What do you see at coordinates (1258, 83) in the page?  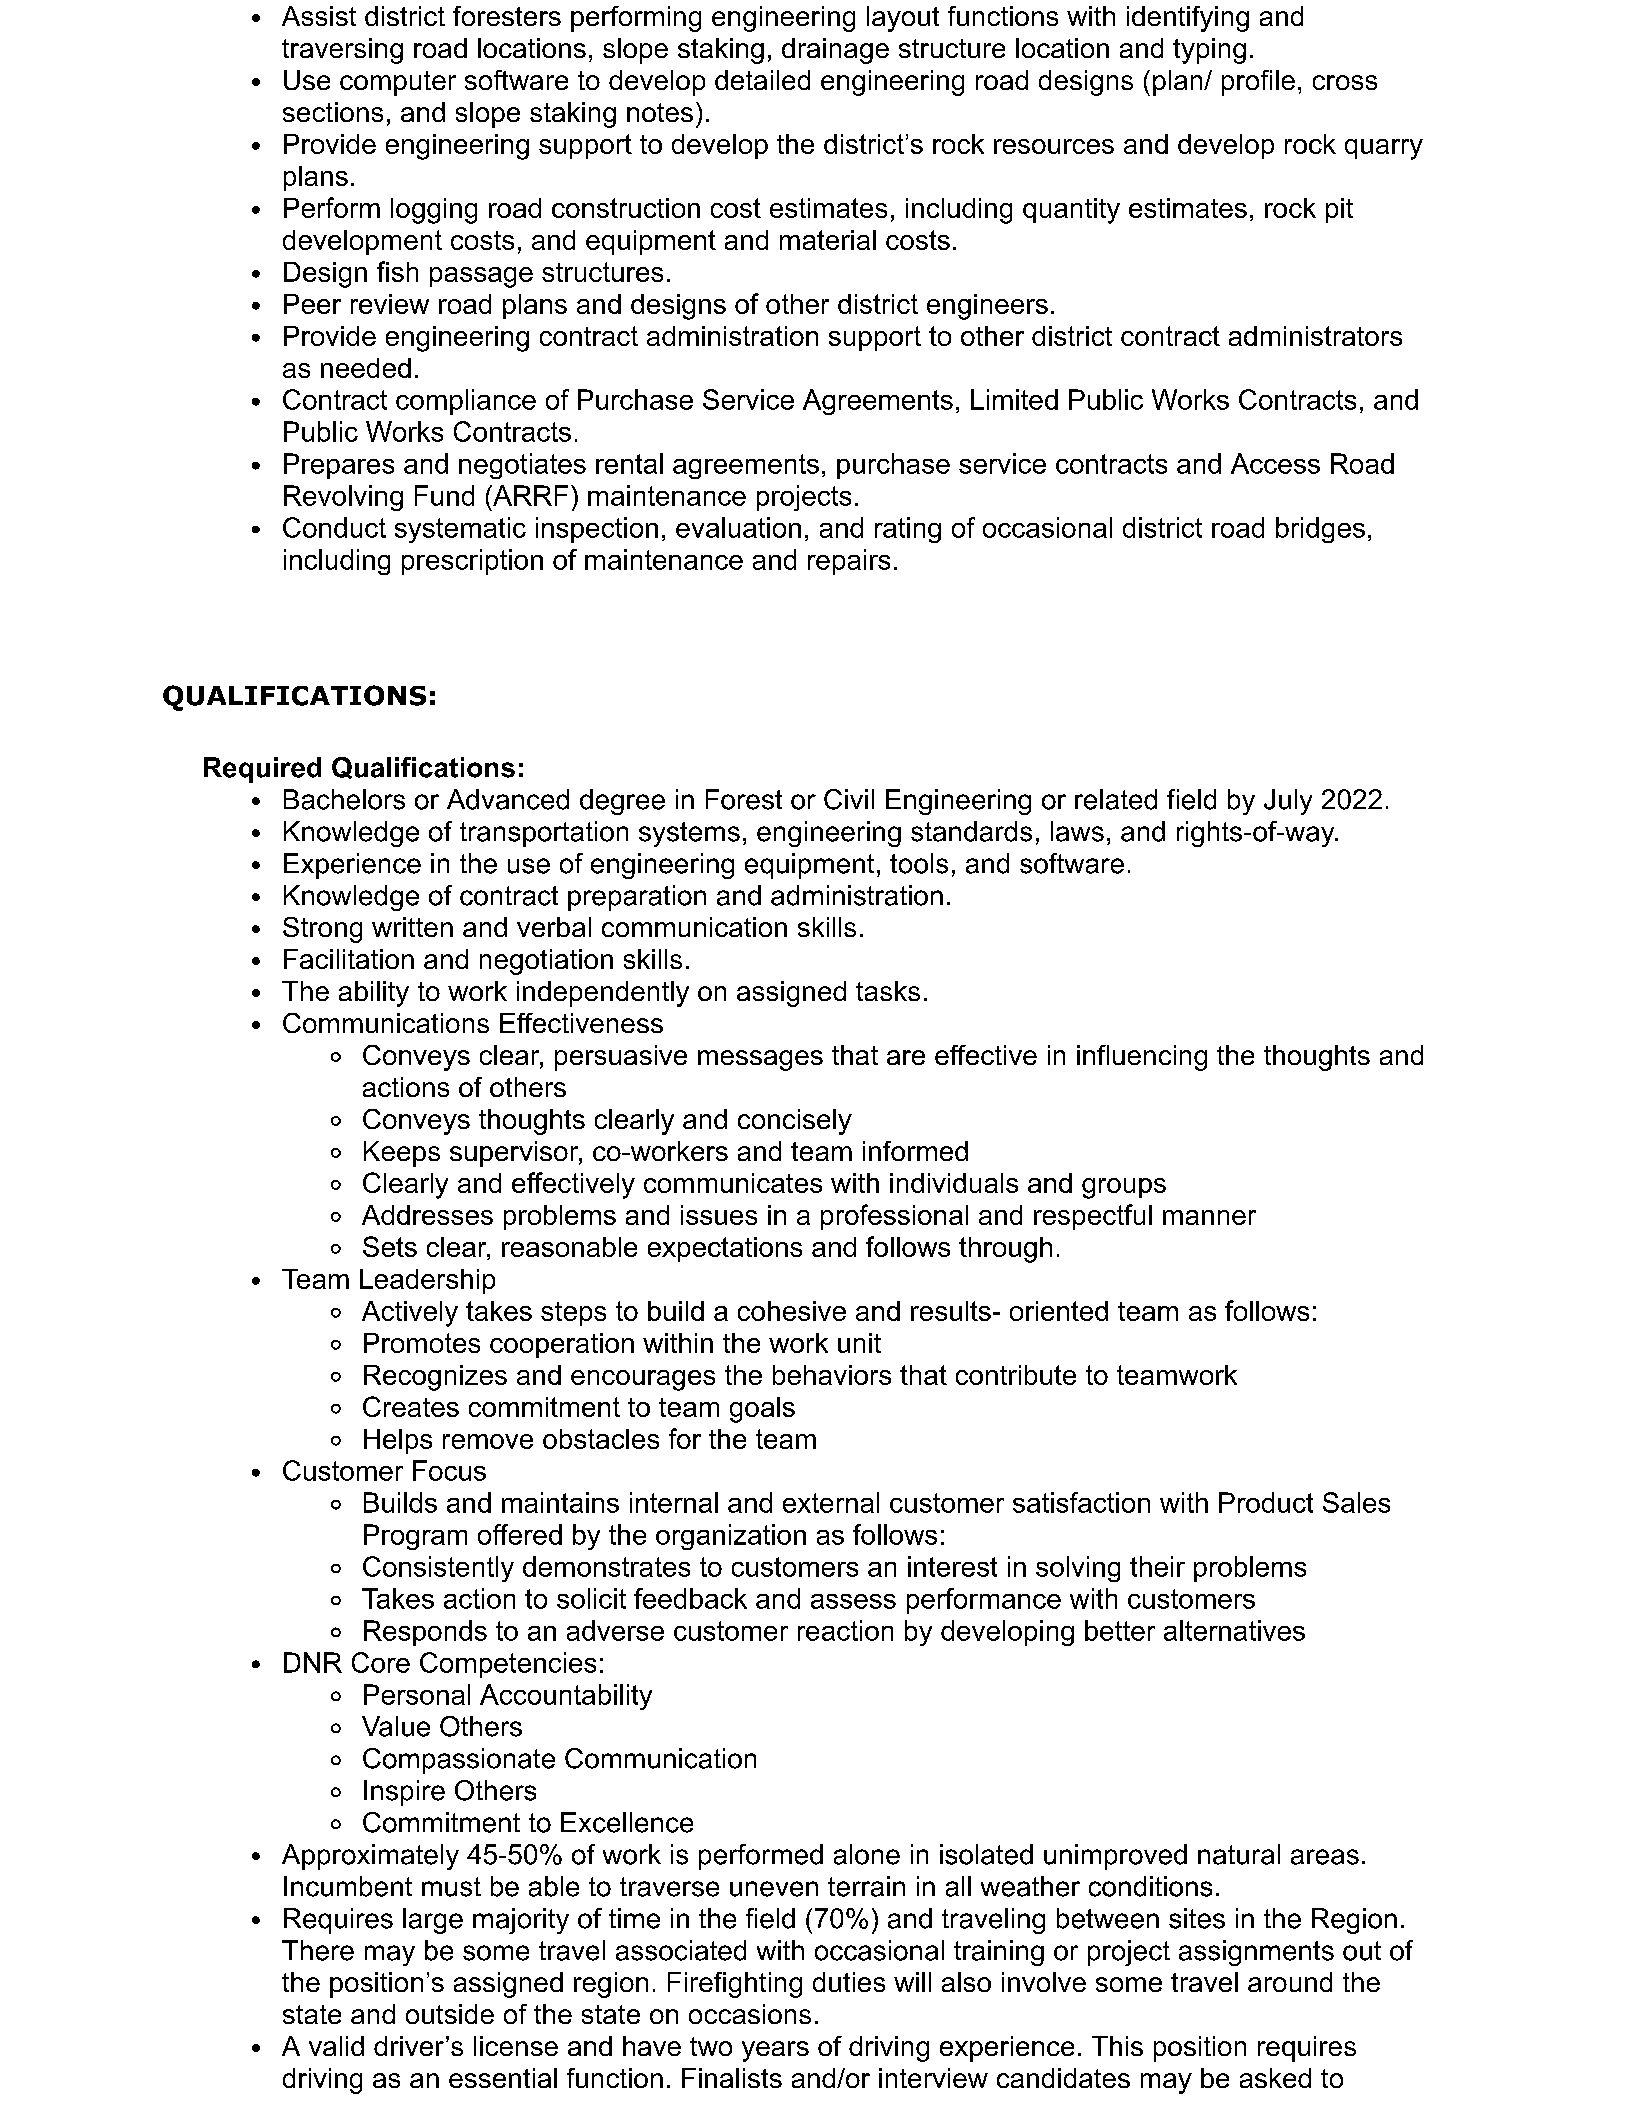 I see `profile` at bounding box center [1258, 83].
